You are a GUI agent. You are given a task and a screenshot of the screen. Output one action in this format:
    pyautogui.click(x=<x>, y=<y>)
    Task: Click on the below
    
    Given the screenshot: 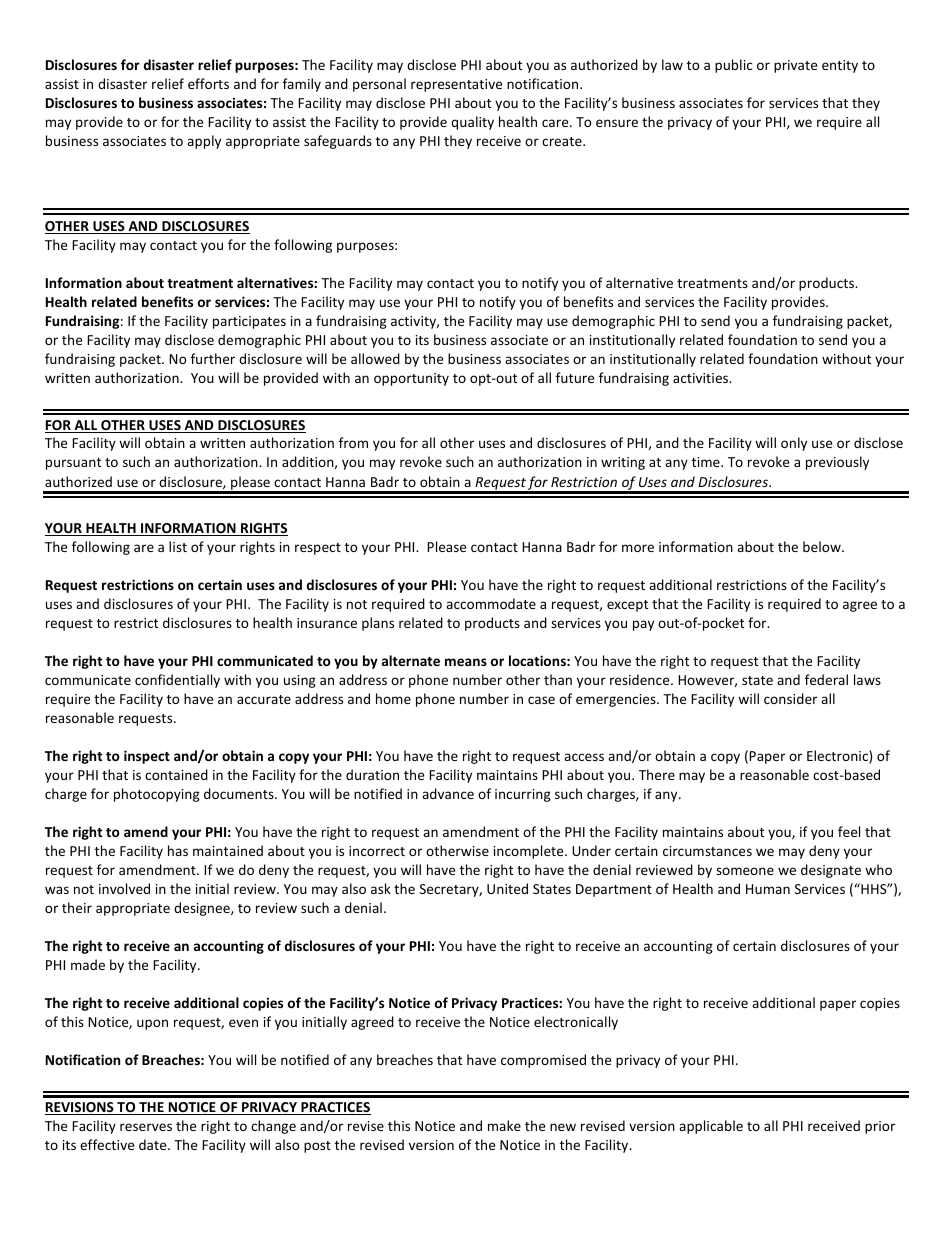 What is the action you would take?
    pyautogui.click(x=823, y=546)
